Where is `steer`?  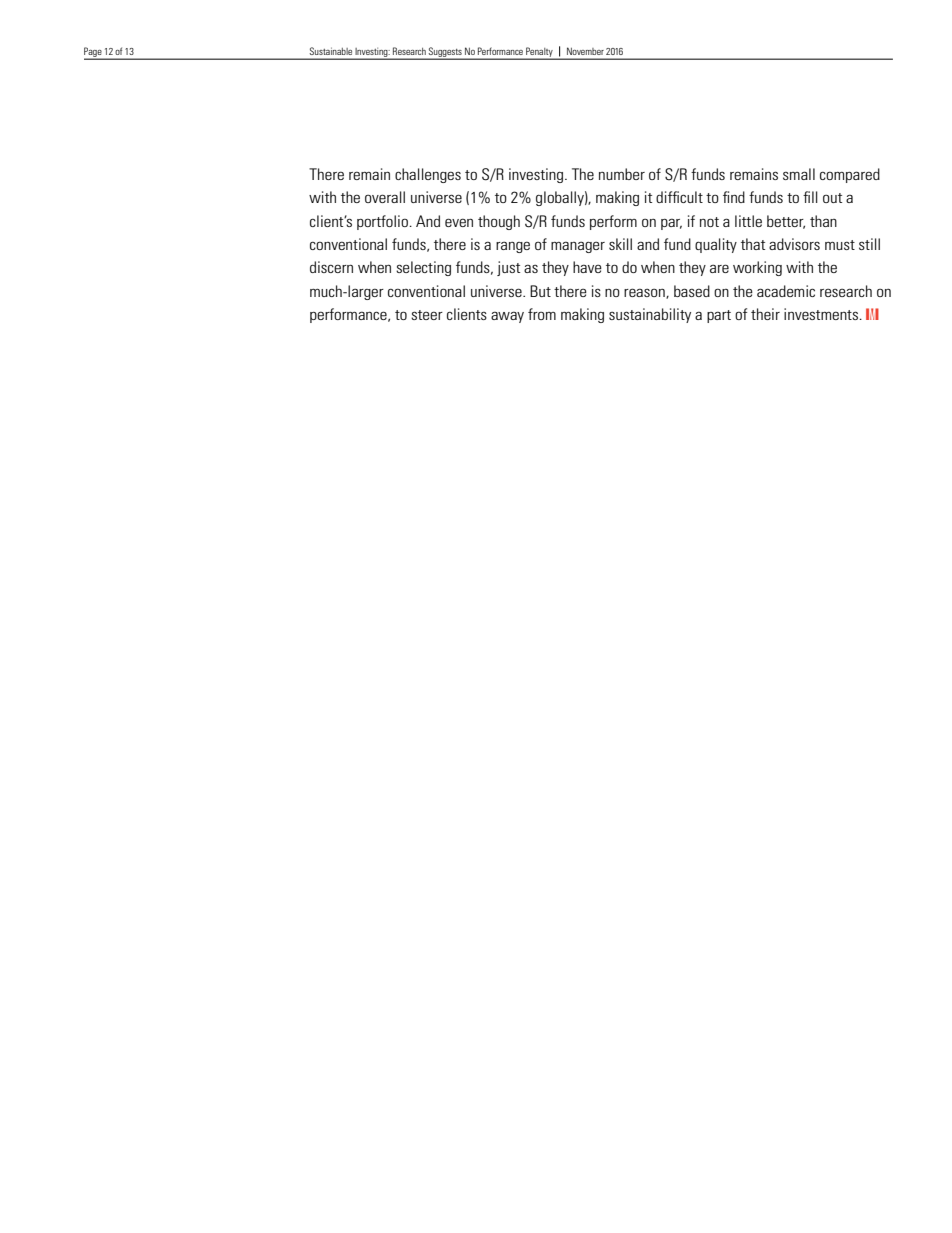
steer is located at coordinates (427, 315).
